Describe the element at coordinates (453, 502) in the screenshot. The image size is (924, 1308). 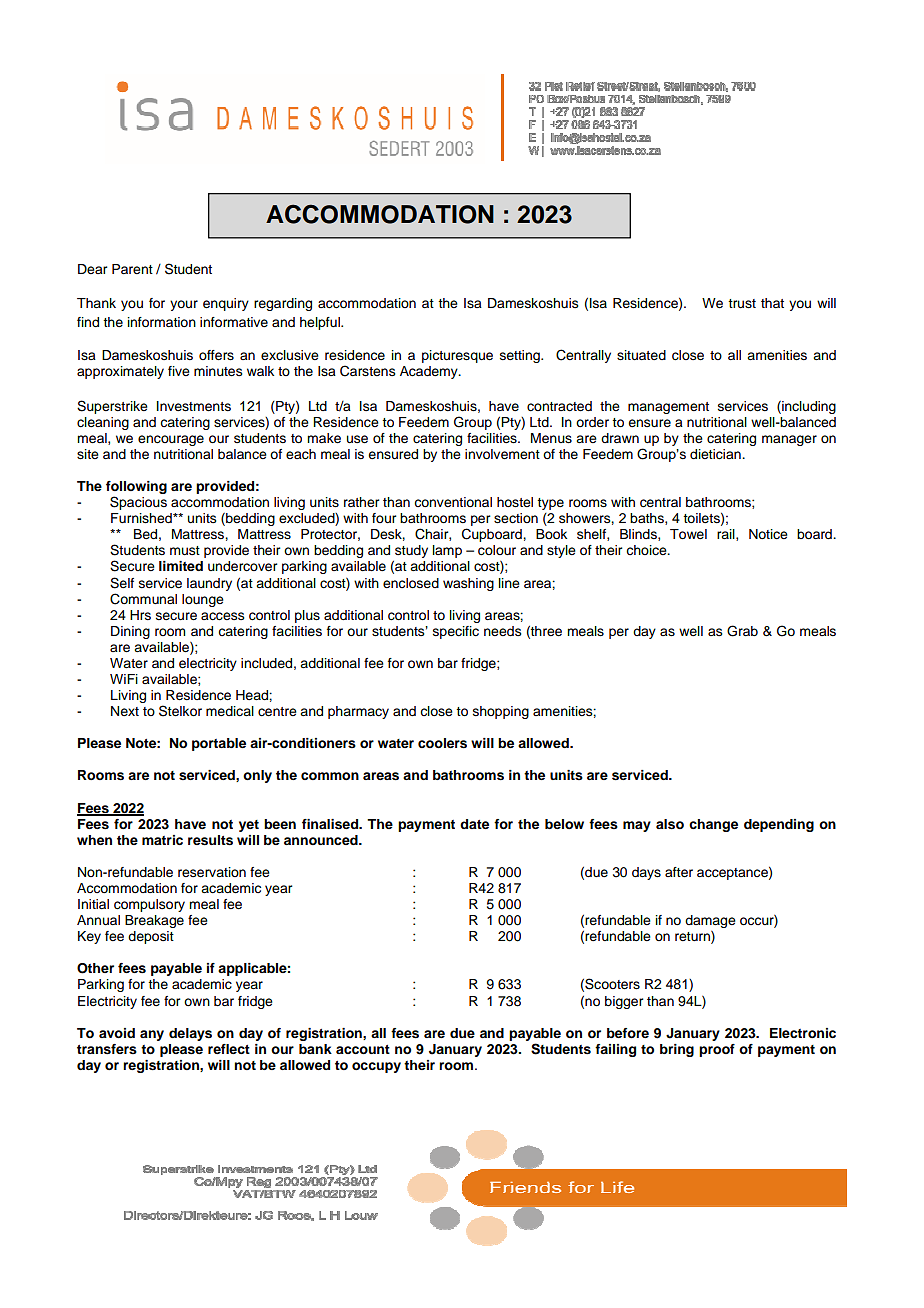
I see `conventional` at that location.
